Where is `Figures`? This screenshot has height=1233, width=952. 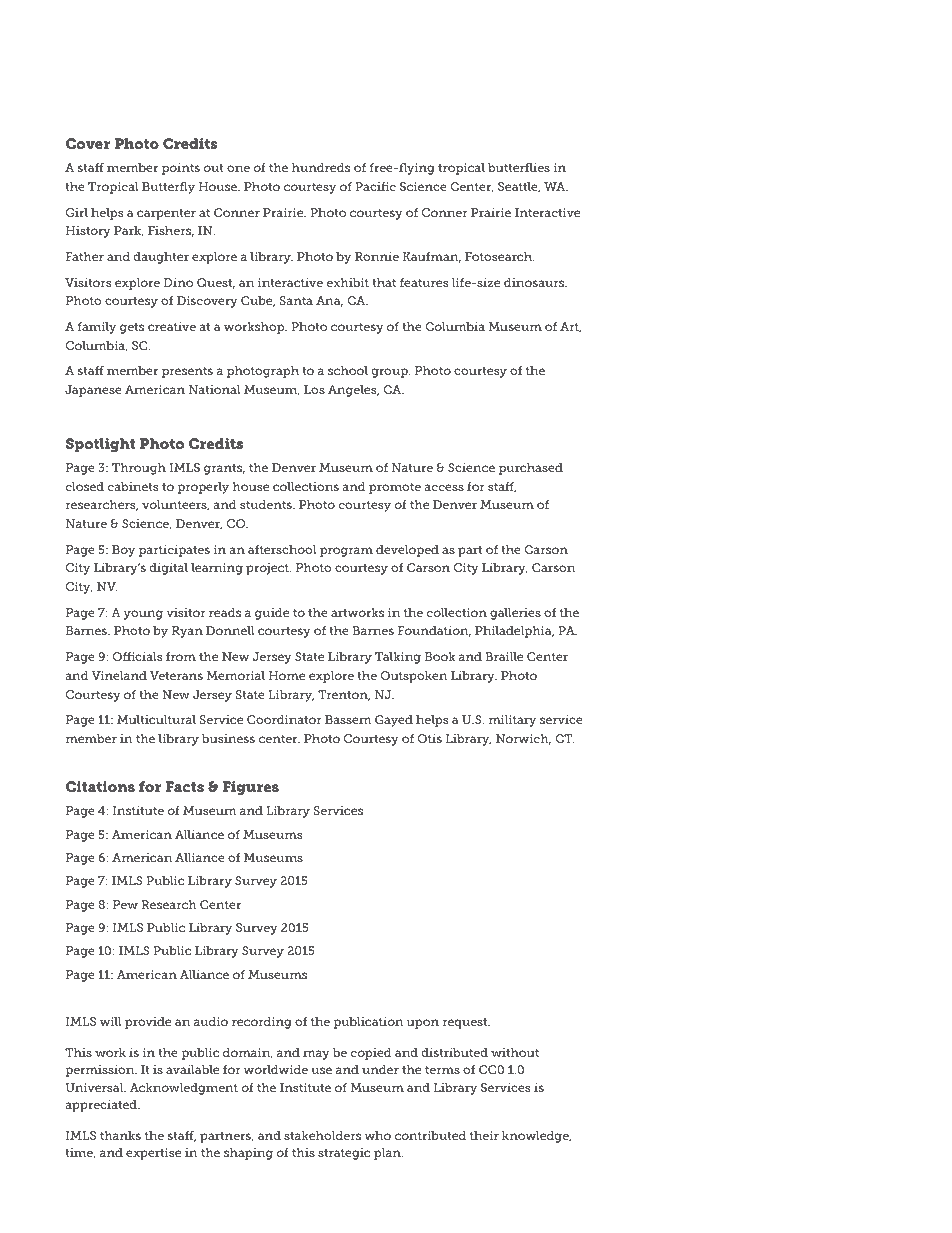 Figures is located at coordinates (250, 788).
